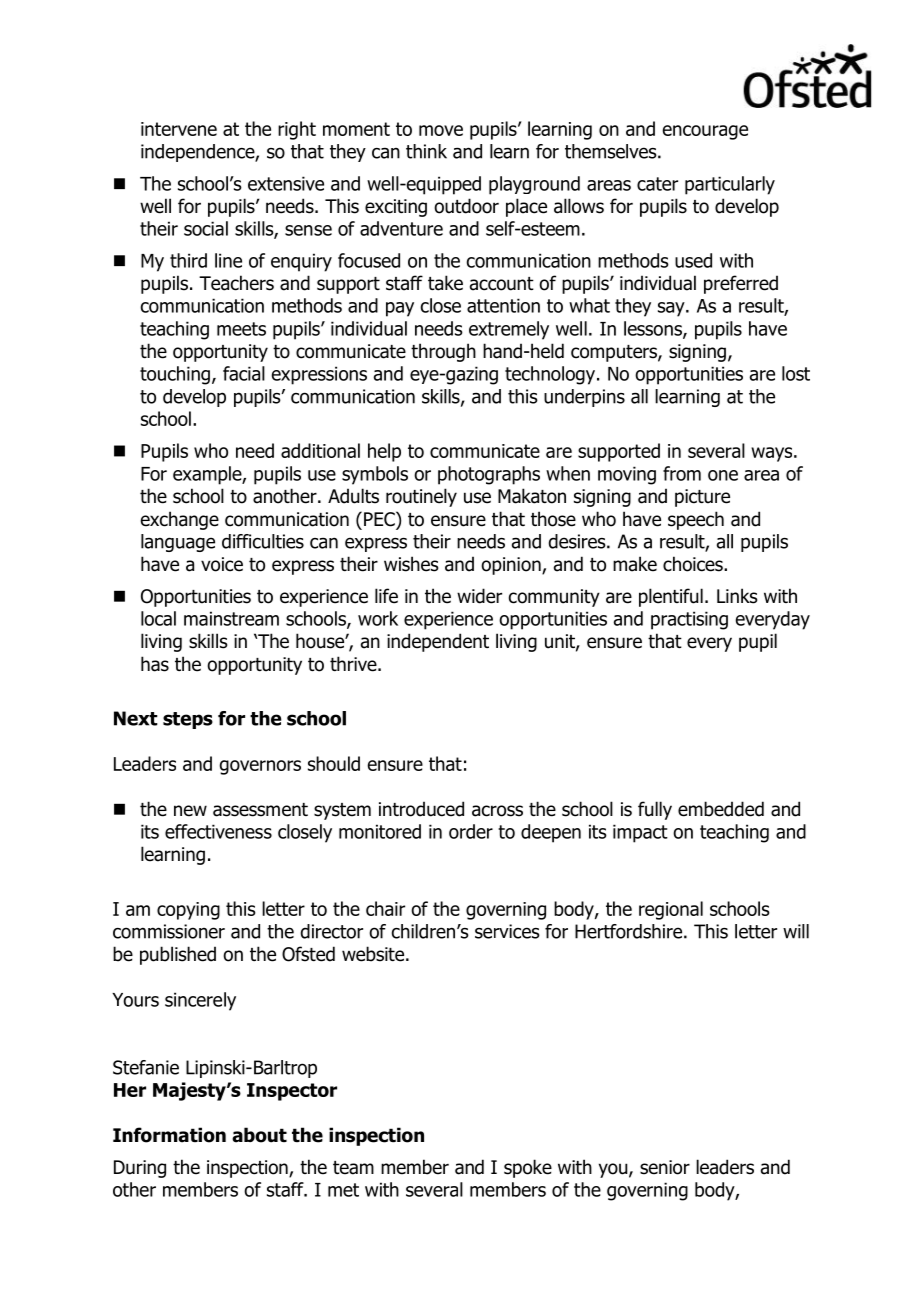  What do you see at coordinates (489, 475) in the screenshot?
I see `photographs` at bounding box center [489, 475].
